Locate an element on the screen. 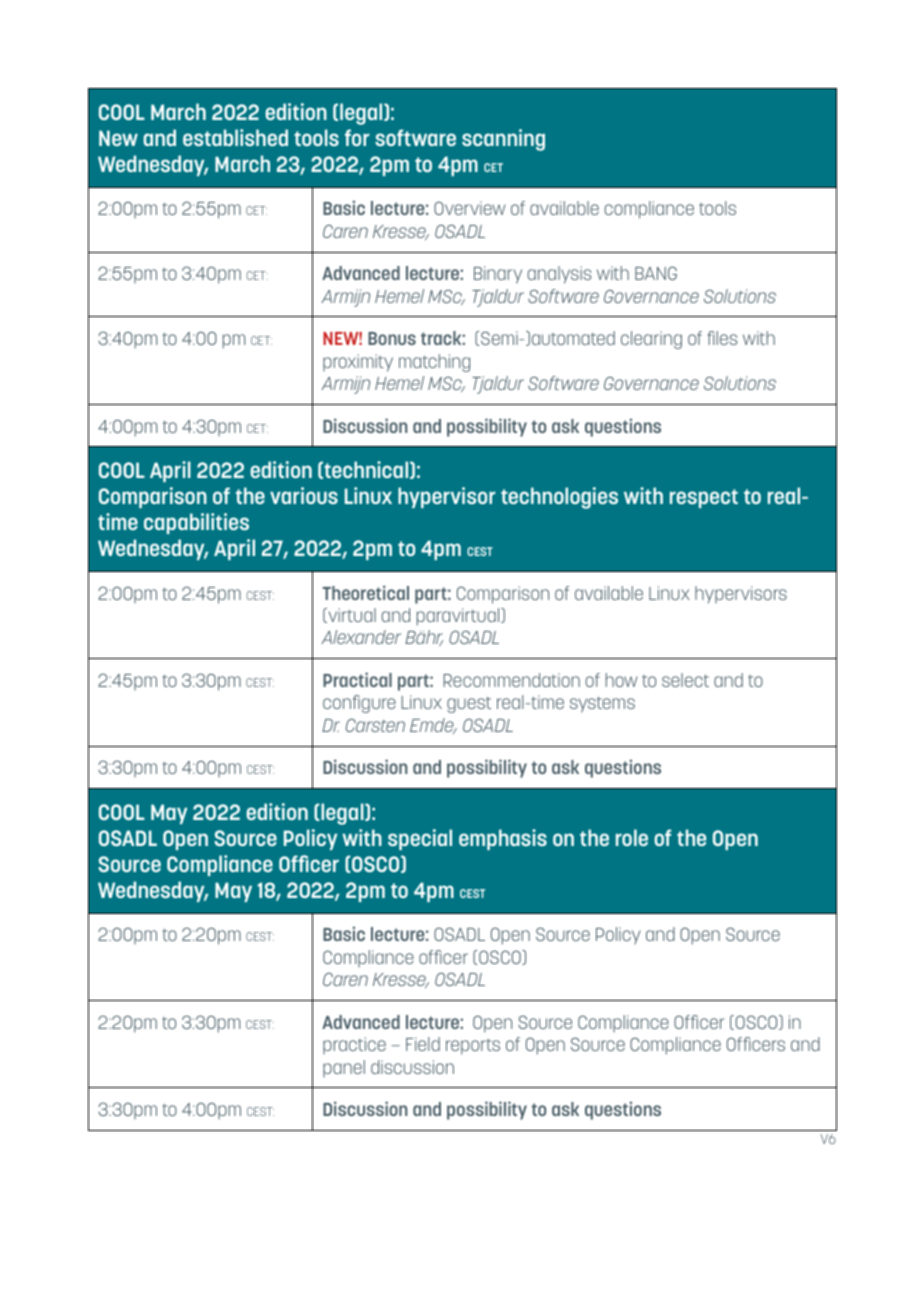 This screenshot has width=924, height=1308. scanning is located at coordinates (503, 140).
